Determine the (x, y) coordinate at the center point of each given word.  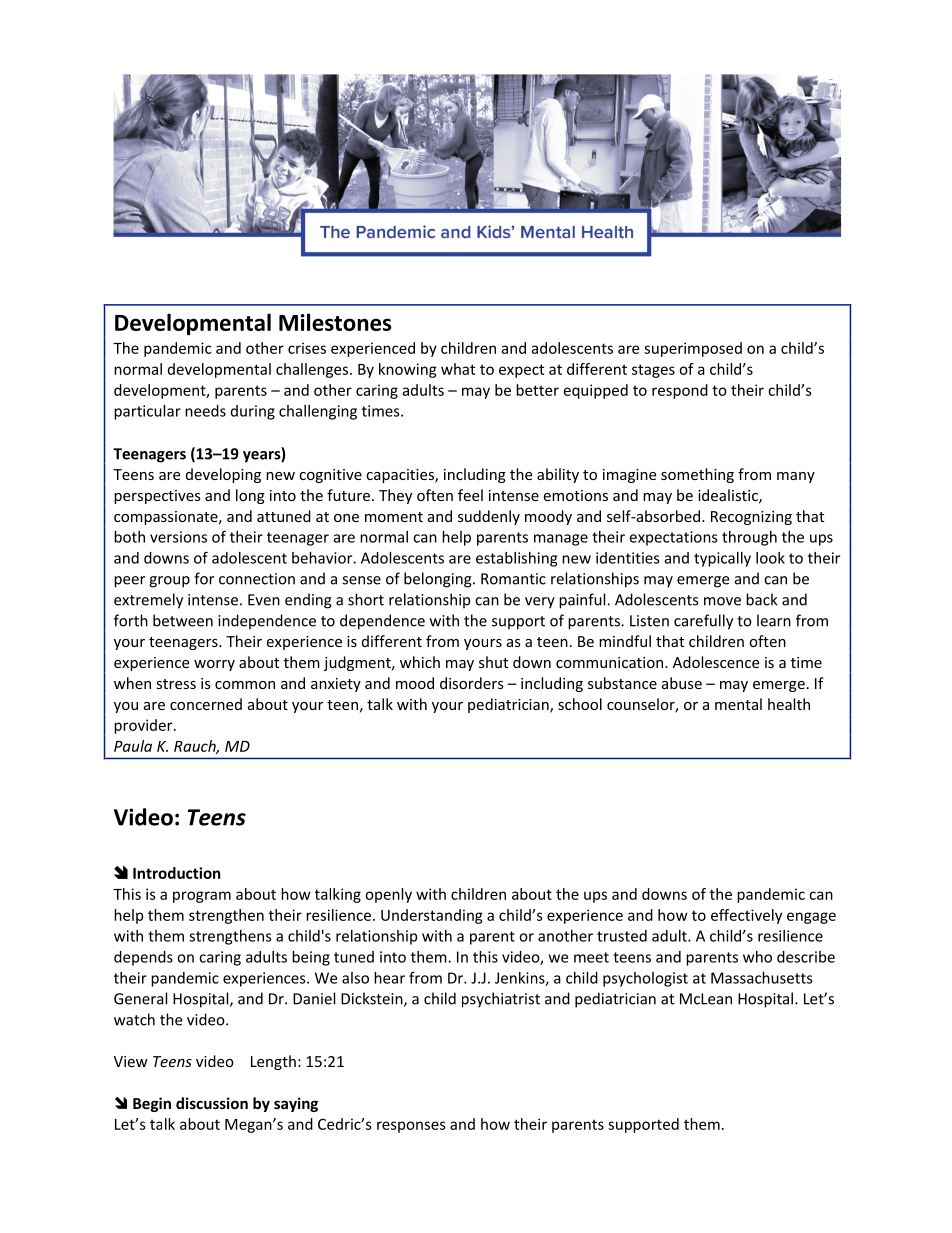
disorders (472, 683)
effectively (746, 916)
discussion (212, 1103)
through (749, 538)
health (789, 704)
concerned (206, 704)
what (458, 369)
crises (307, 348)
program (202, 897)
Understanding (432, 916)
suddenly (489, 517)
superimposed (693, 349)
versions (178, 537)
